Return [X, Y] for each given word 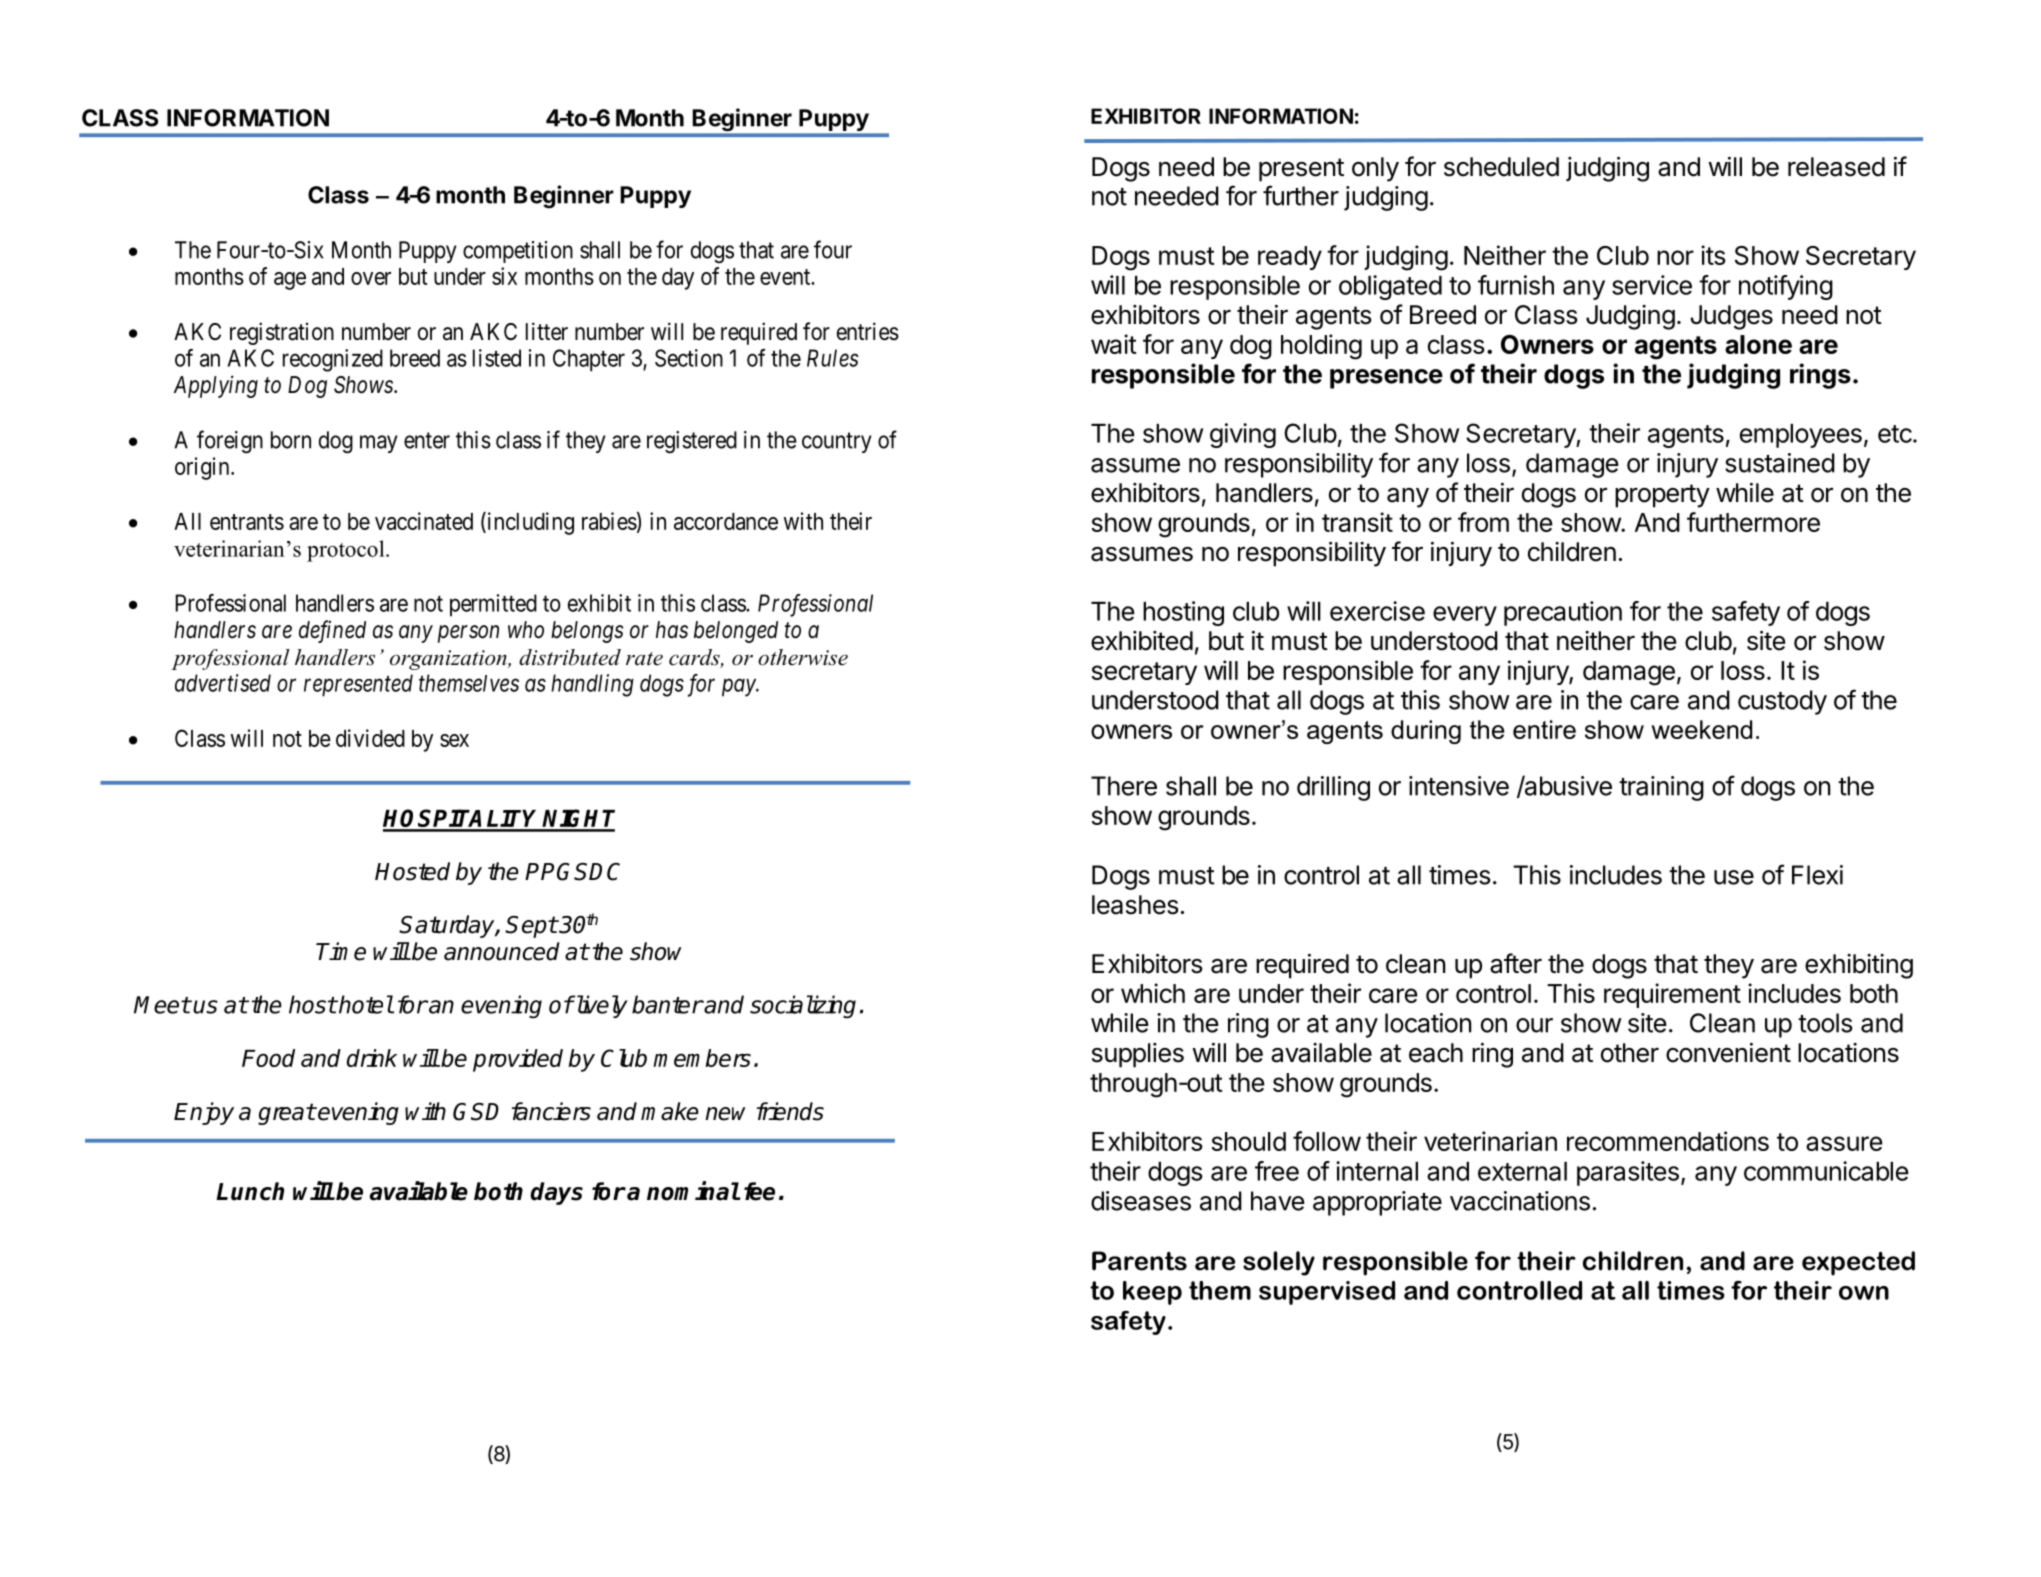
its [1713, 255]
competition [518, 252]
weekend [1702, 729]
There [1124, 786]
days [556, 1193]
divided [370, 738]
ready [1290, 258]
